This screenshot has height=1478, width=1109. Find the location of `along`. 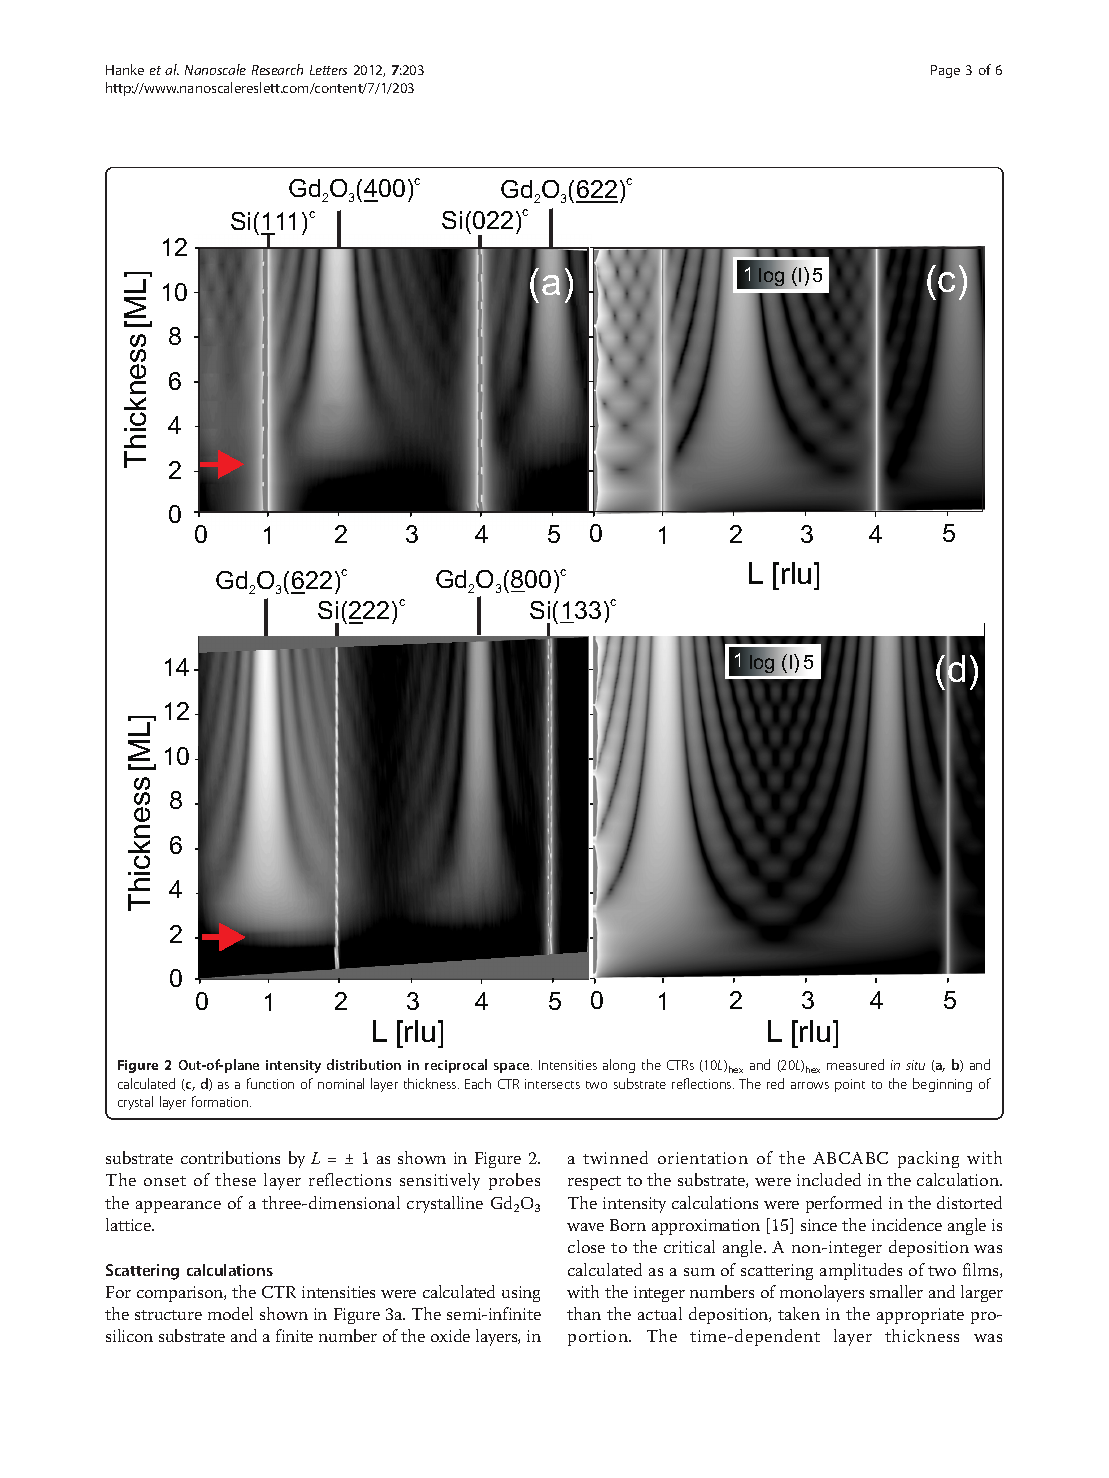

along is located at coordinates (619, 1066).
